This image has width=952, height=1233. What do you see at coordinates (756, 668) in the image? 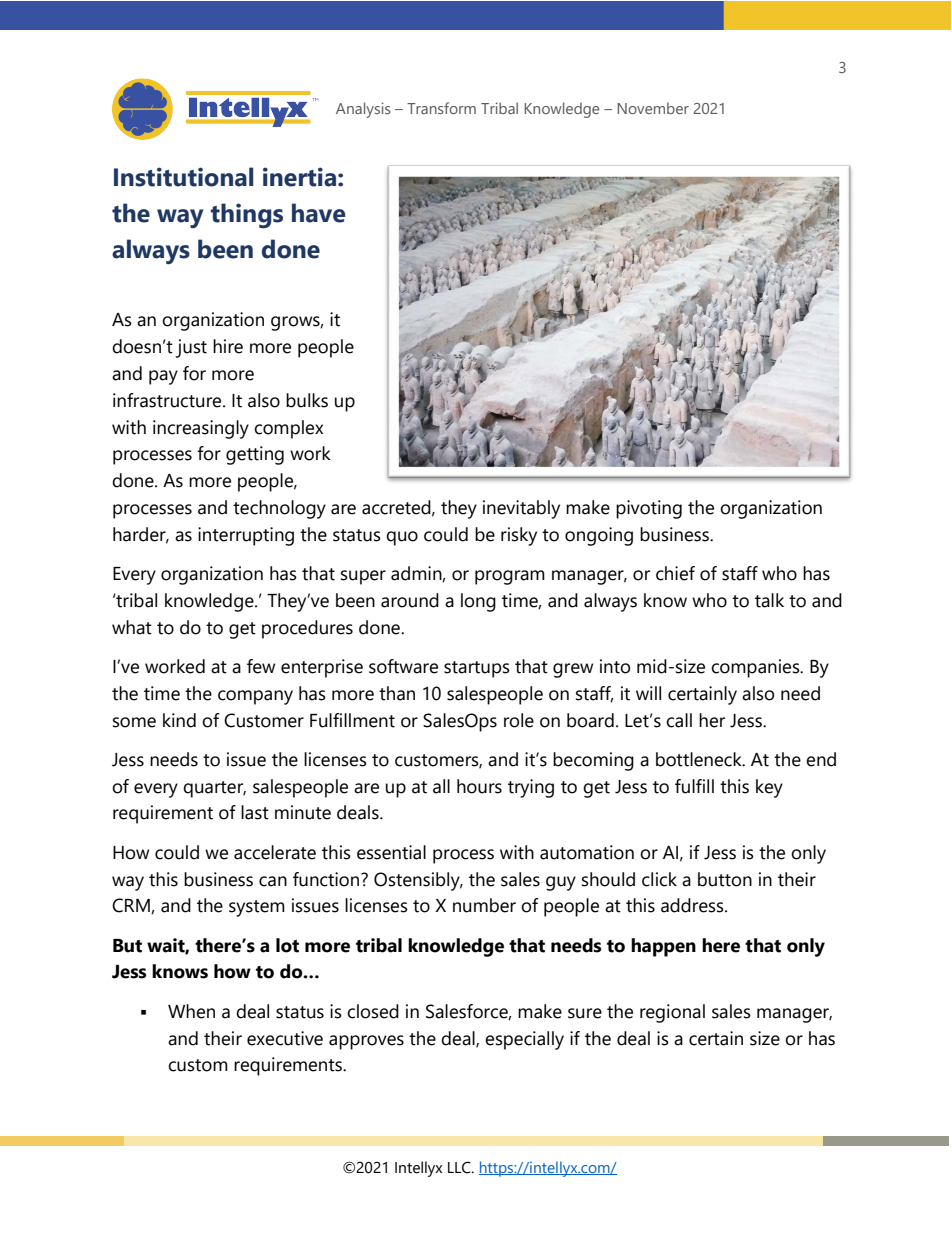
I see `companies` at bounding box center [756, 668].
